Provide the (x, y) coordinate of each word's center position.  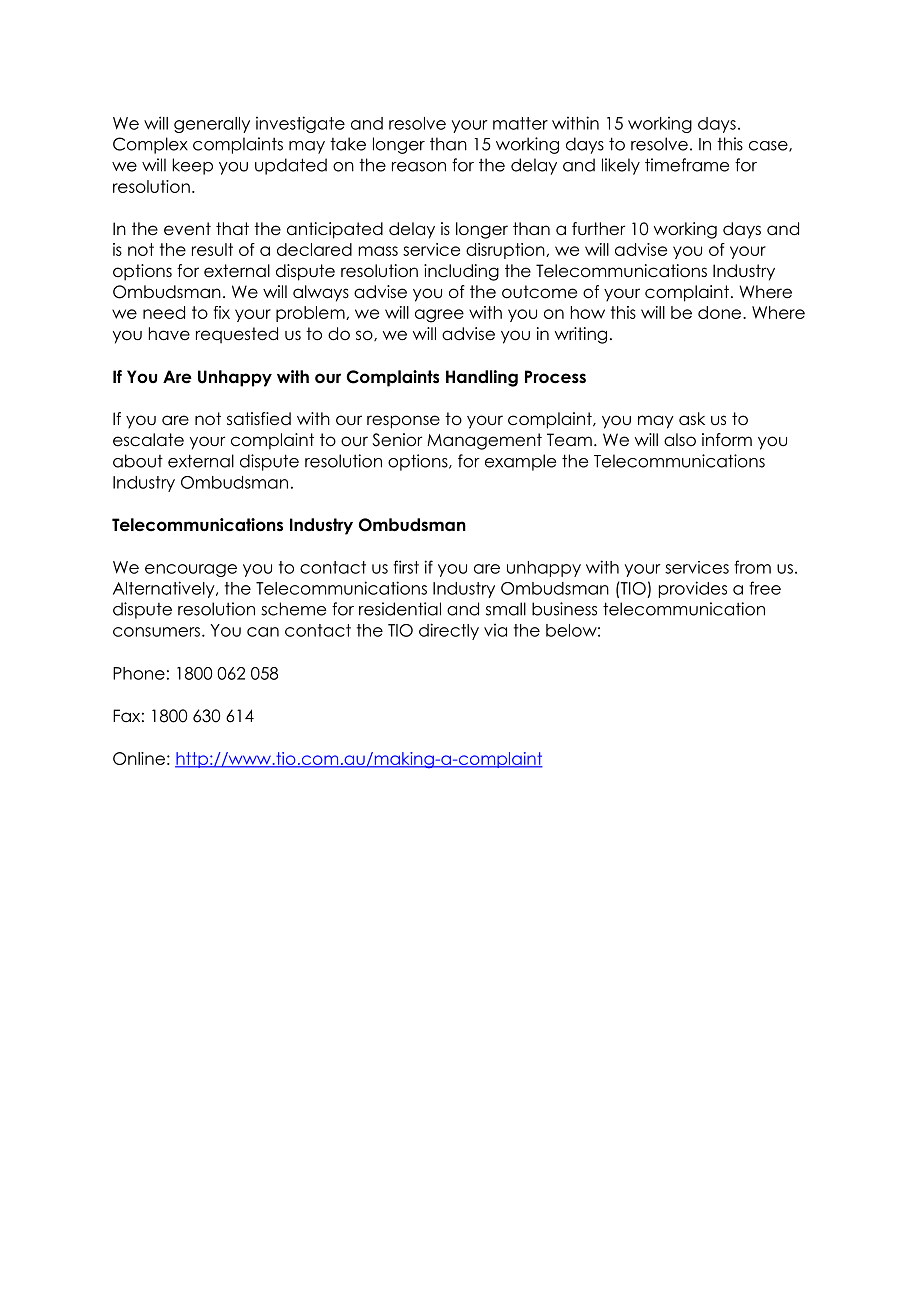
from (752, 567)
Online (139, 758)
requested (237, 335)
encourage (191, 570)
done (721, 312)
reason (419, 167)
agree (439, 316)
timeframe (687, 165)
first (406, 567)
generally (212, 125)
